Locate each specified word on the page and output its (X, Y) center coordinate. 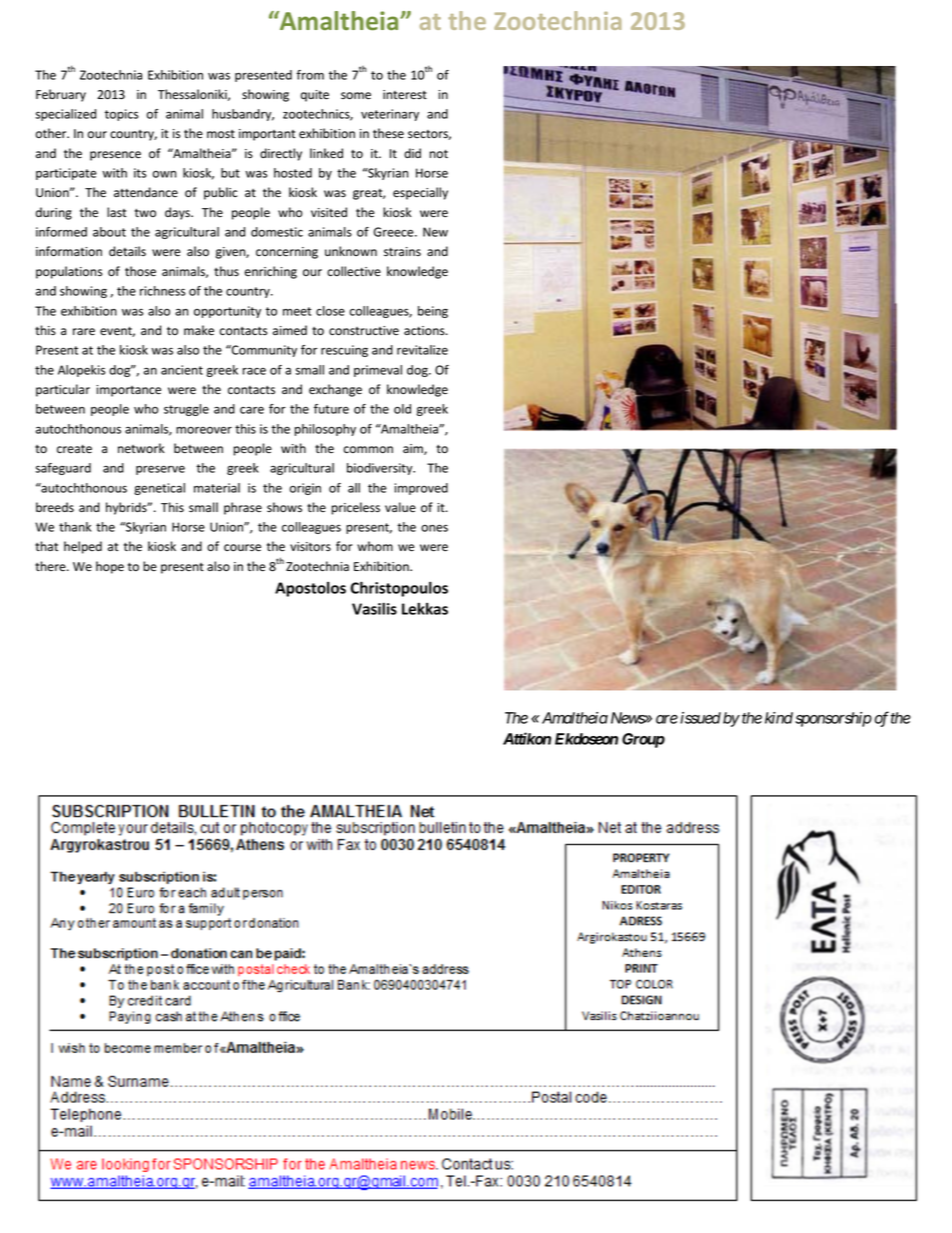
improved (421, 489)
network (141, 448)
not (439, 154)
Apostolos (310, 589)
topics (121, 115)
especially (420, 193)
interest (405, 95)
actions (425, 330)
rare (84, 332)
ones (434, 528)
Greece (395, 232)
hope (110, 567)
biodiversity (381, 469)
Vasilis (374, 608)
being (433, 312)
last (117, 212)
